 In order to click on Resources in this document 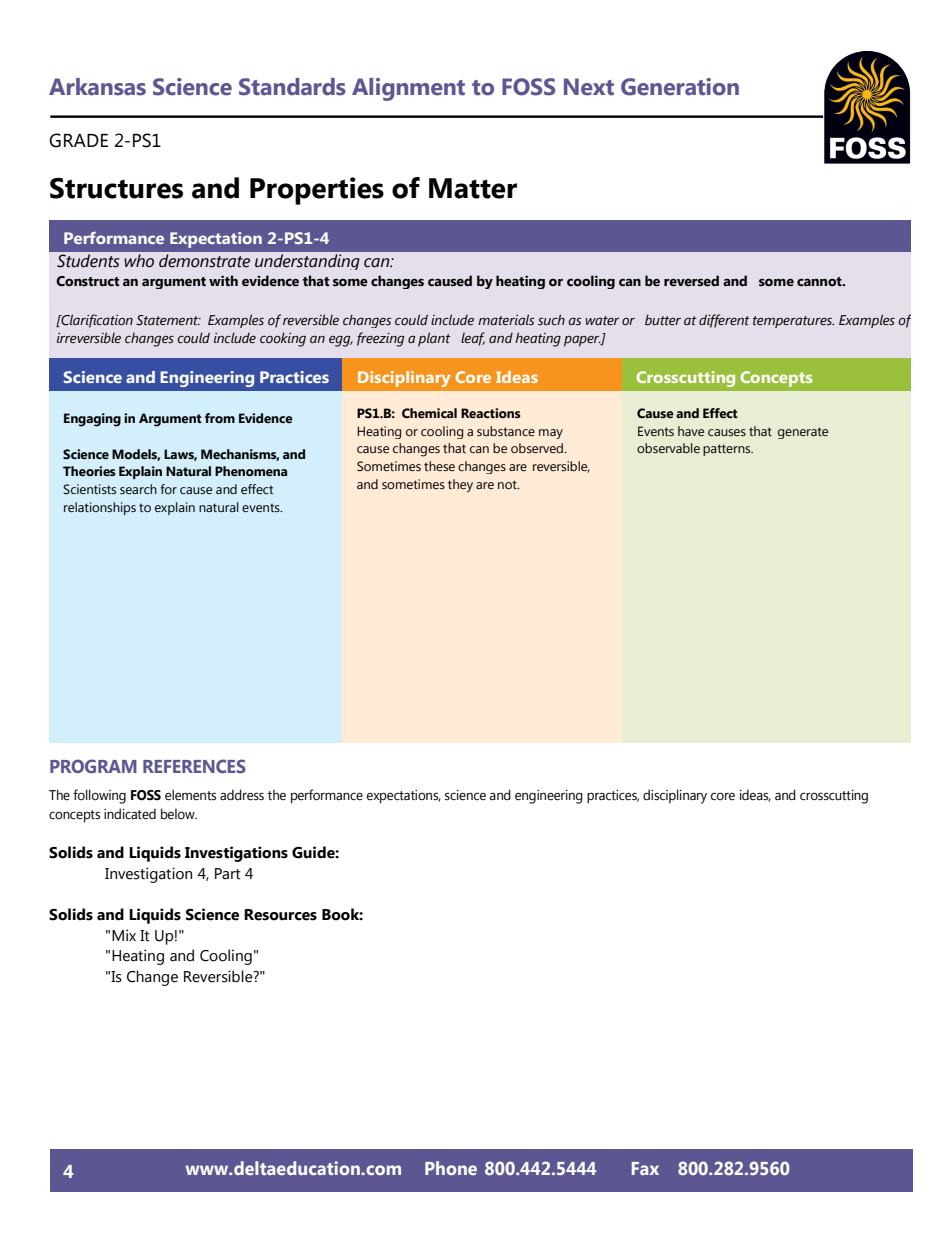, I will do `click(280, 915)`.
